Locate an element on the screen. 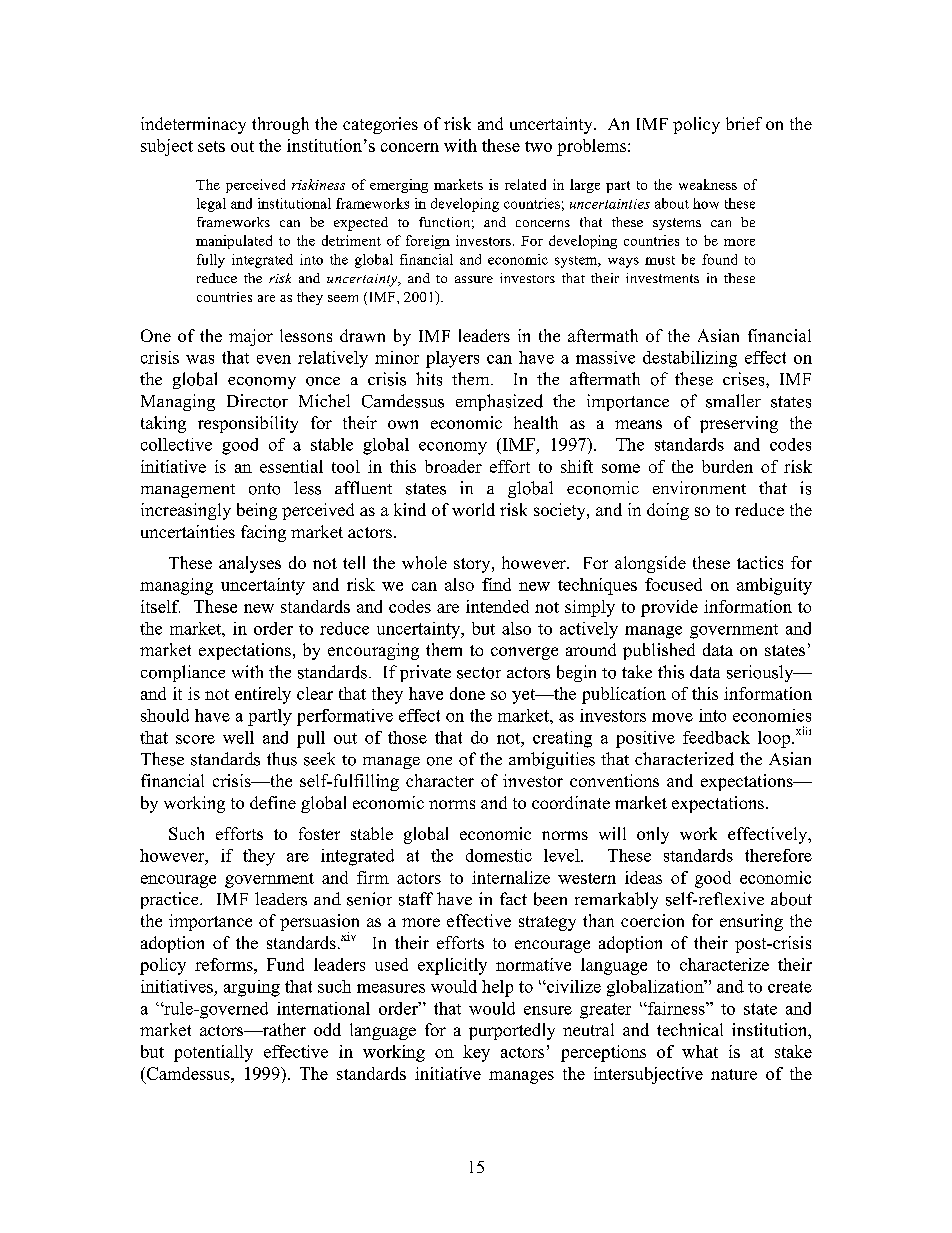 The height and width of the screenshot is (1233, 952). provide is located at coordinates (669, 608).
